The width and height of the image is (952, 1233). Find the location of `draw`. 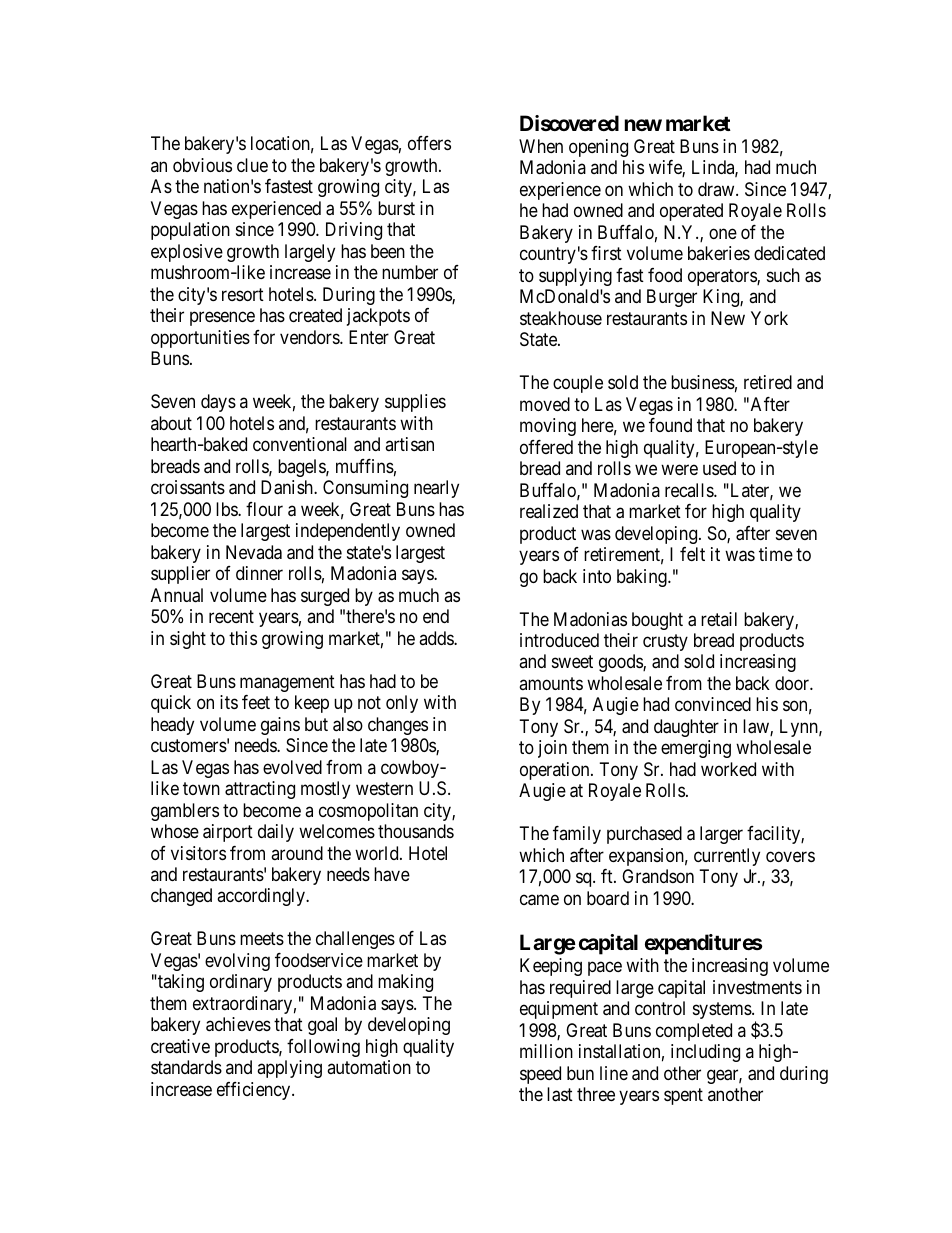

draw is located at coordinates (717, 189).
